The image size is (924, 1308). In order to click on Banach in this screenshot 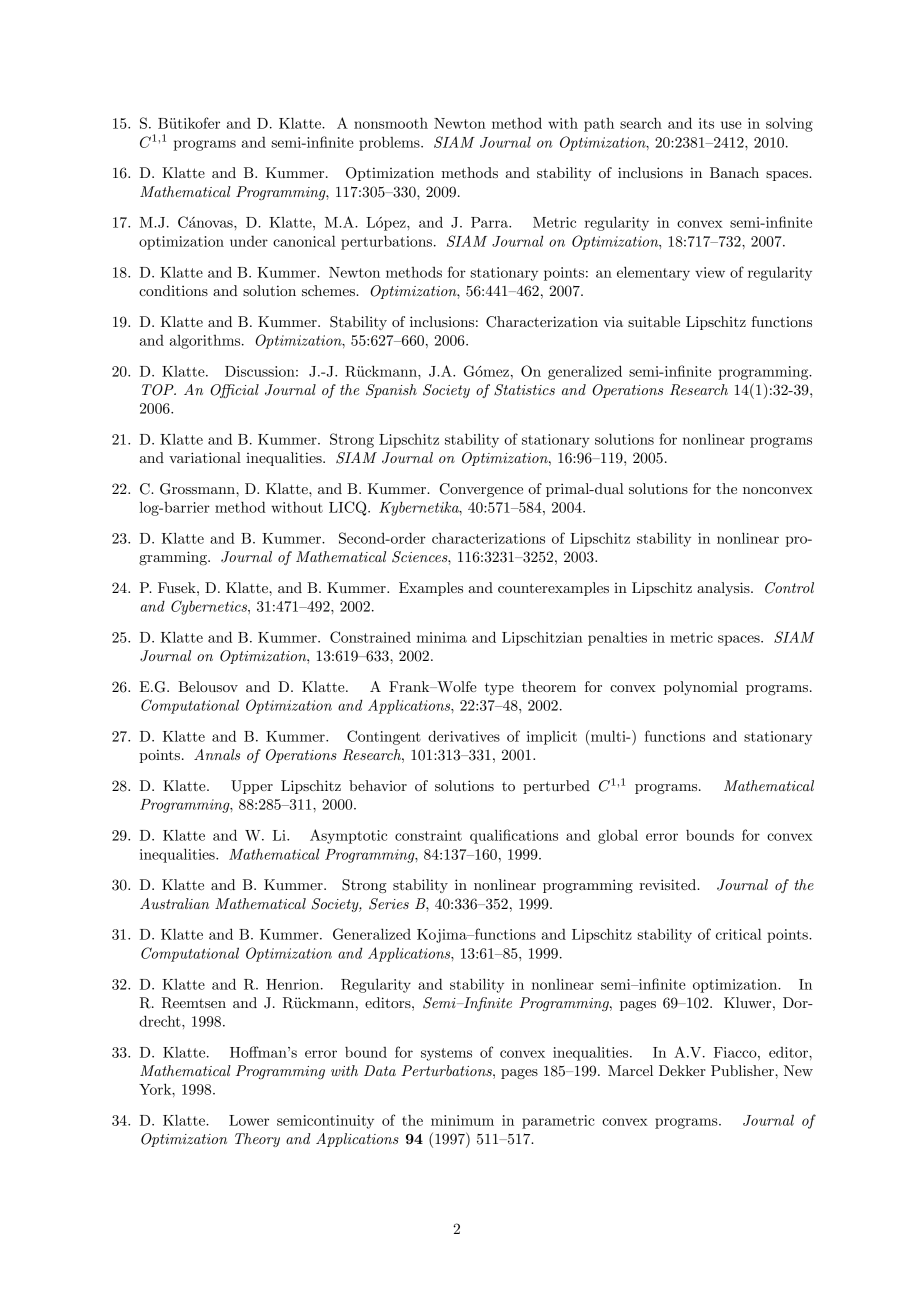, I will do `click(734, 172)`.
